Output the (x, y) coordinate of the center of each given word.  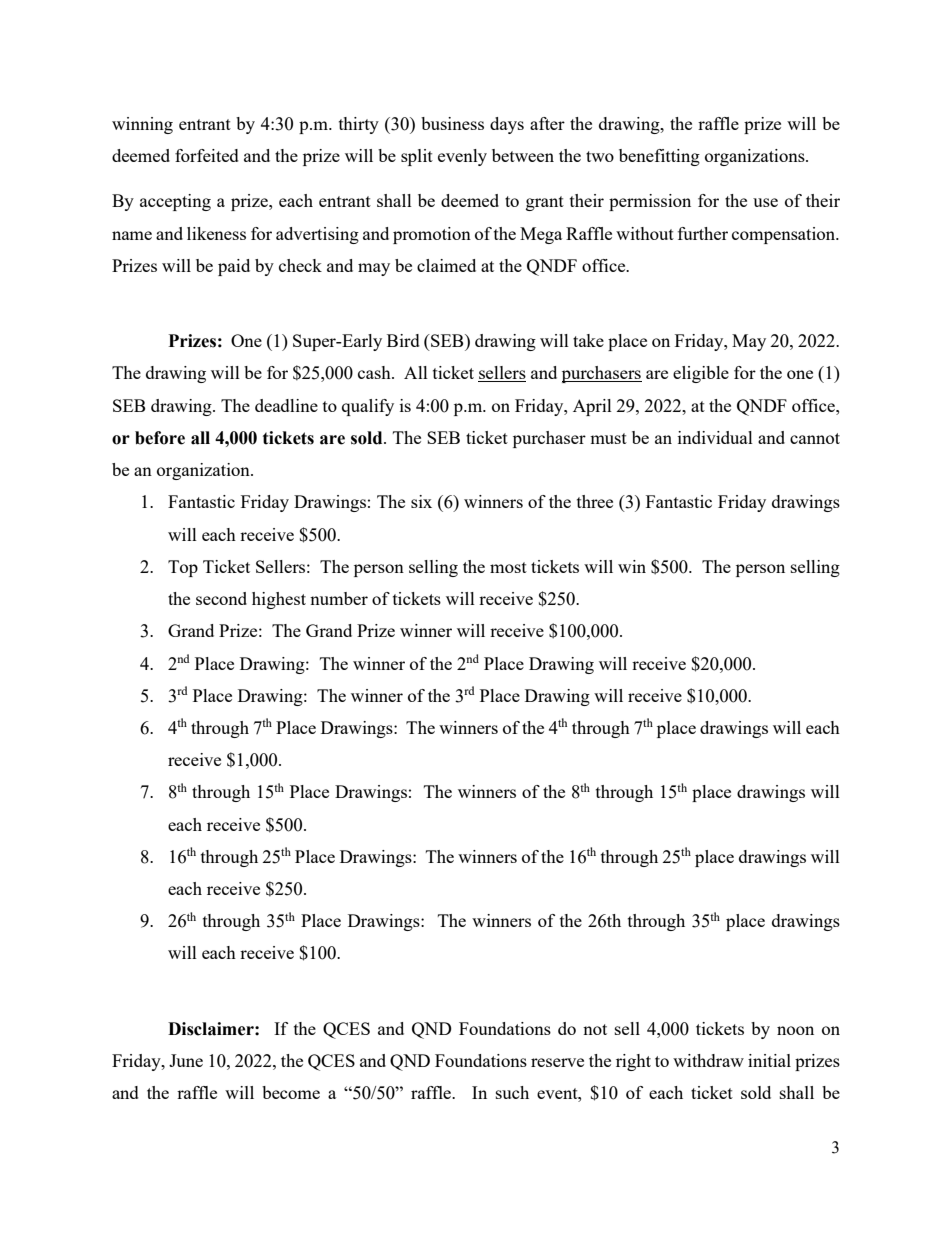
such (512, 1092)
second (221, 598)
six (421, 501)
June (186, 1060)
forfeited (207, 155)
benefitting (659, 157)
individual (715, 437)
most (508, 567)
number (339, 598)
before (160, 438)
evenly (462, 157)
